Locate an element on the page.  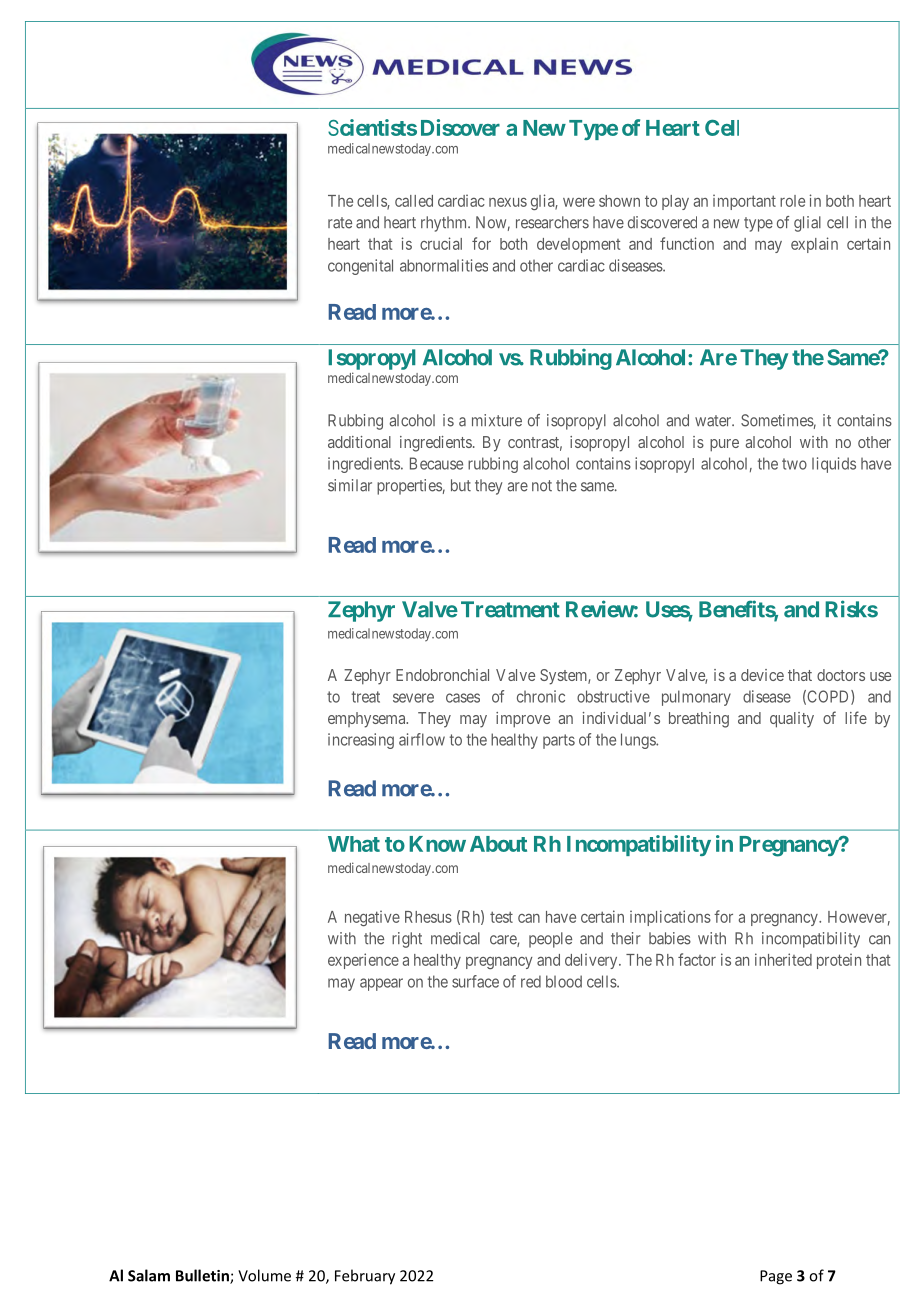
inherited is located at coordinates (783, 959).
